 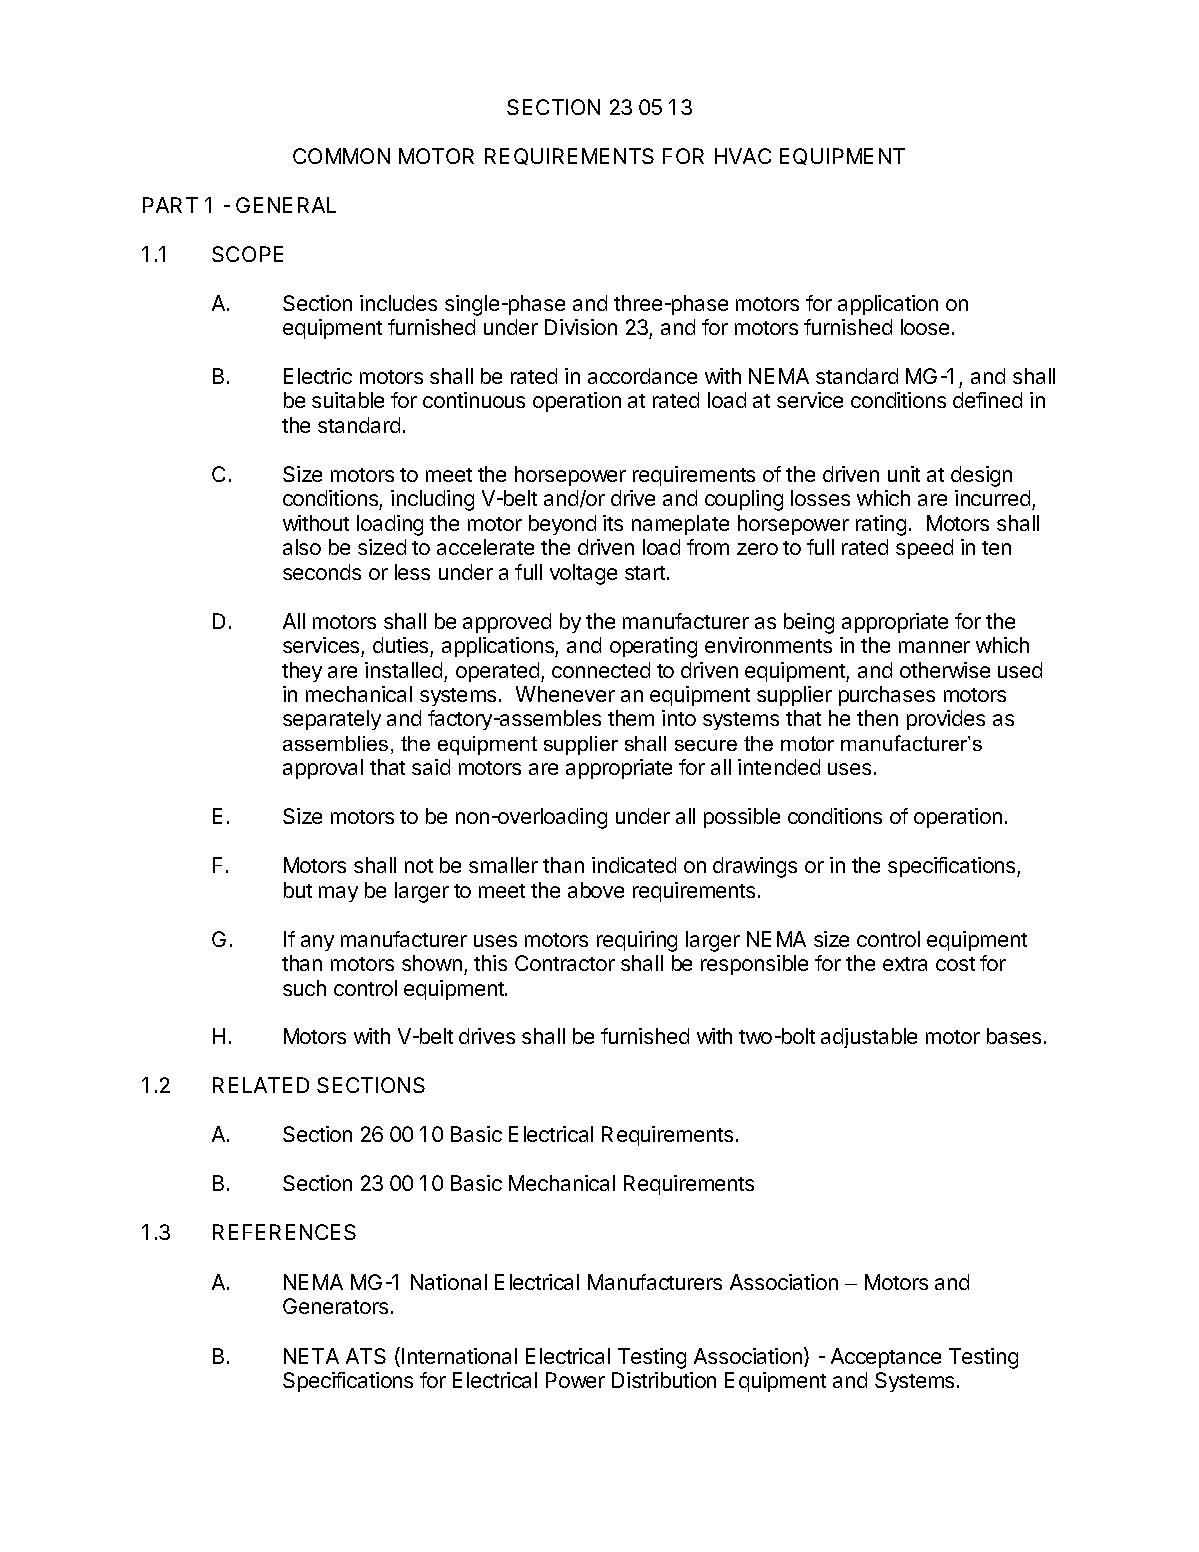 I want to click on such, so click(x=304, y=988).
